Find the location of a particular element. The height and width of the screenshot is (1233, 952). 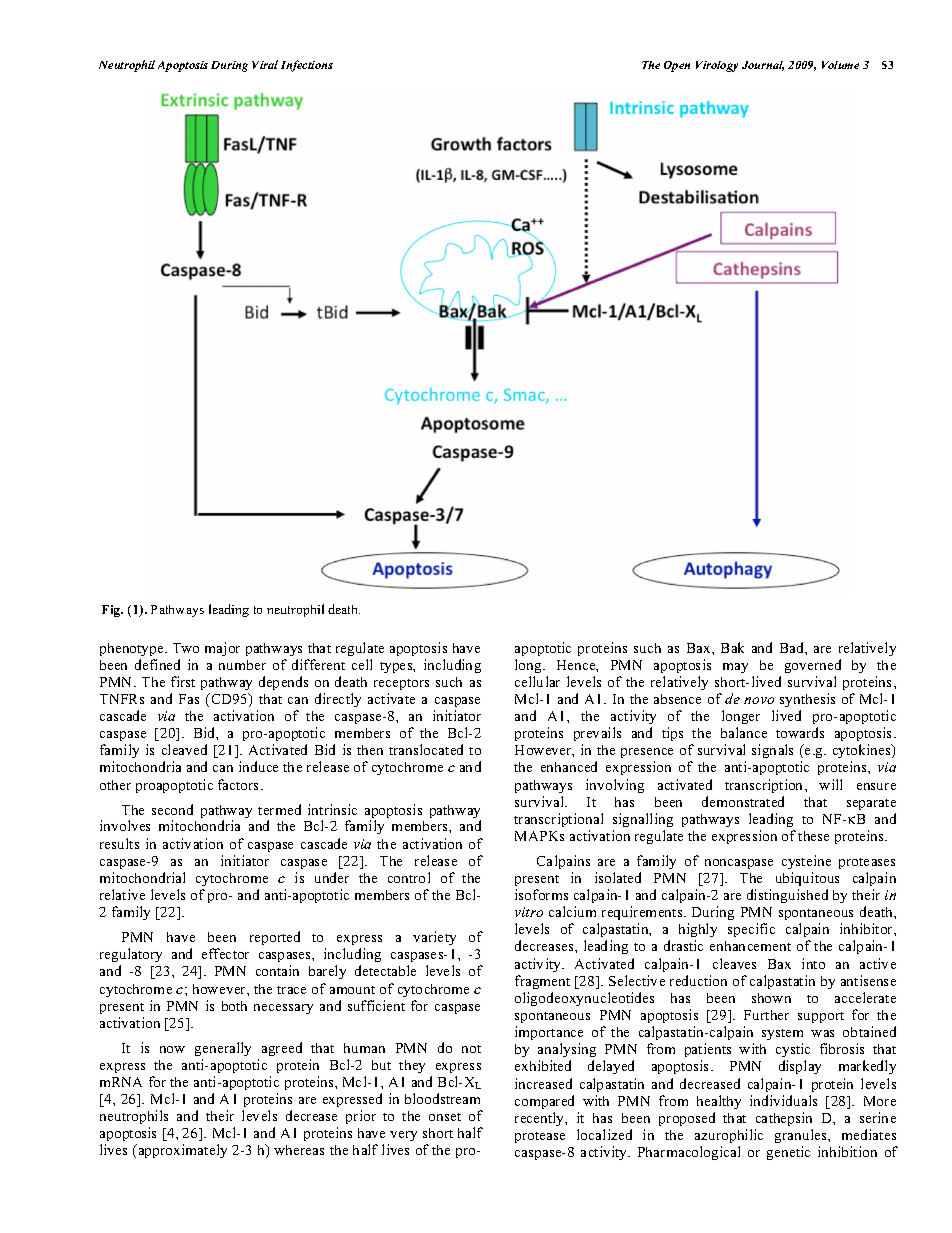

Two is located at coordinates (186, 648).
